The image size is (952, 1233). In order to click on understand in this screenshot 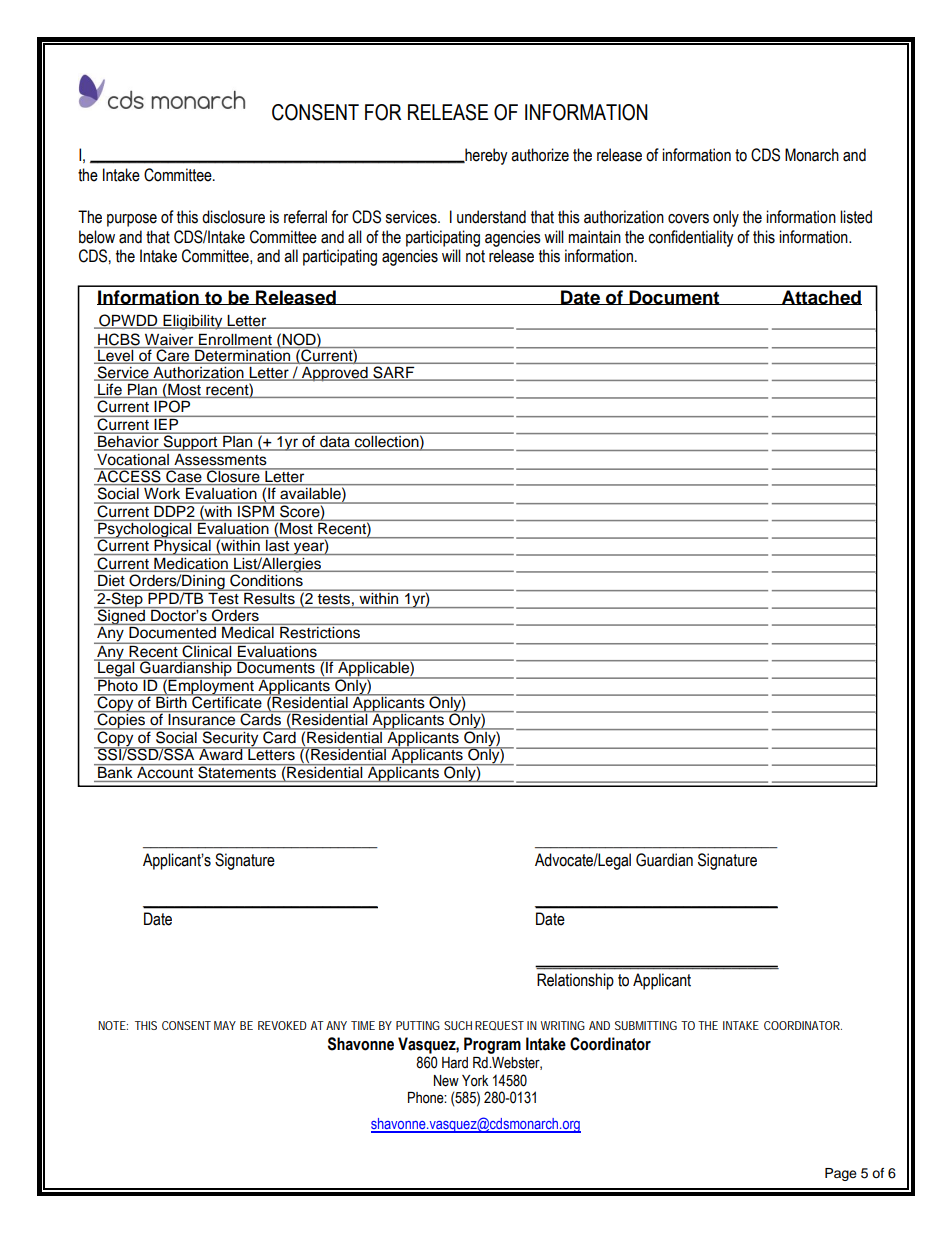, I will do `click(491, 217)`.
